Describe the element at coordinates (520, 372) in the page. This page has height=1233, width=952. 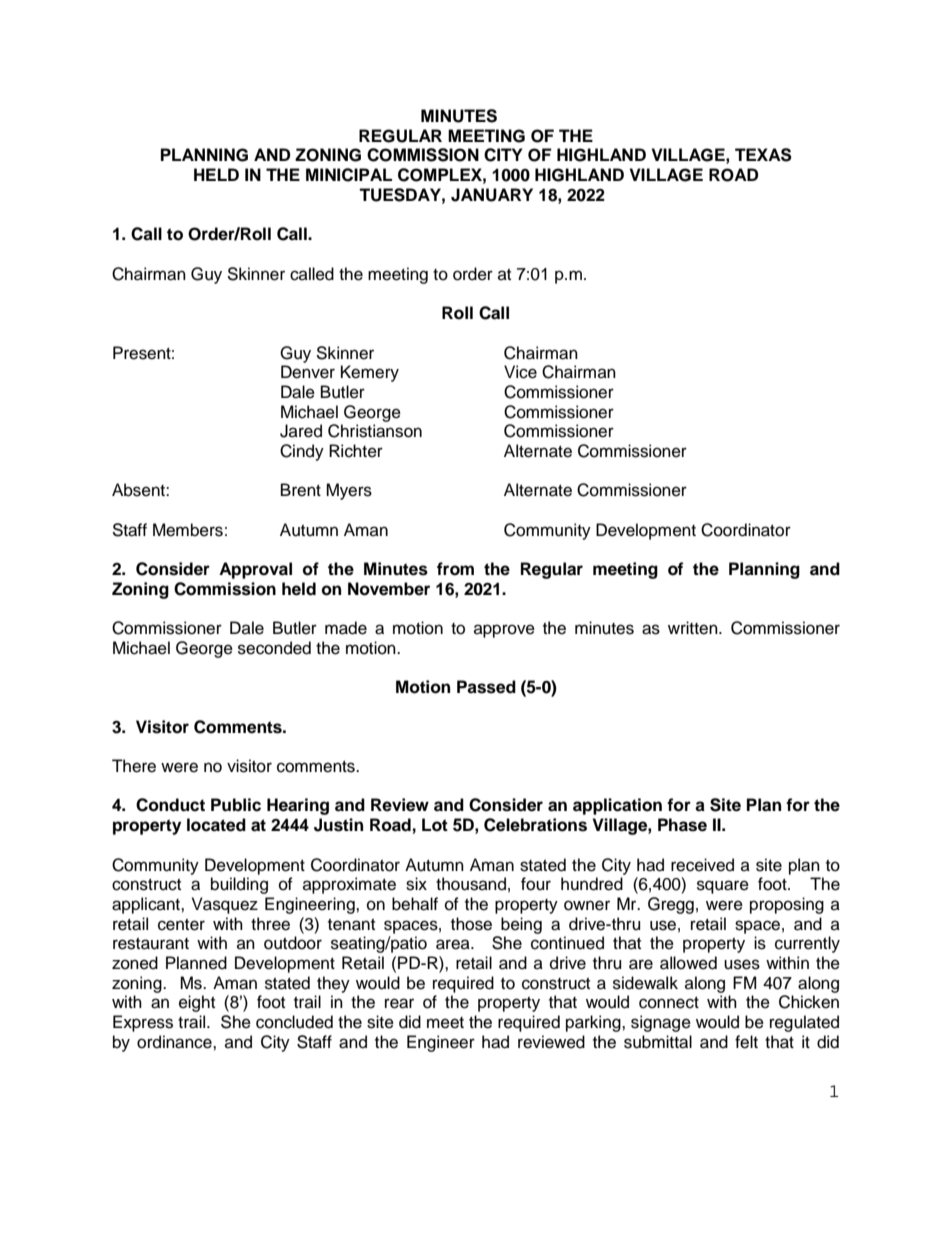
I see `Vice` at that location.
